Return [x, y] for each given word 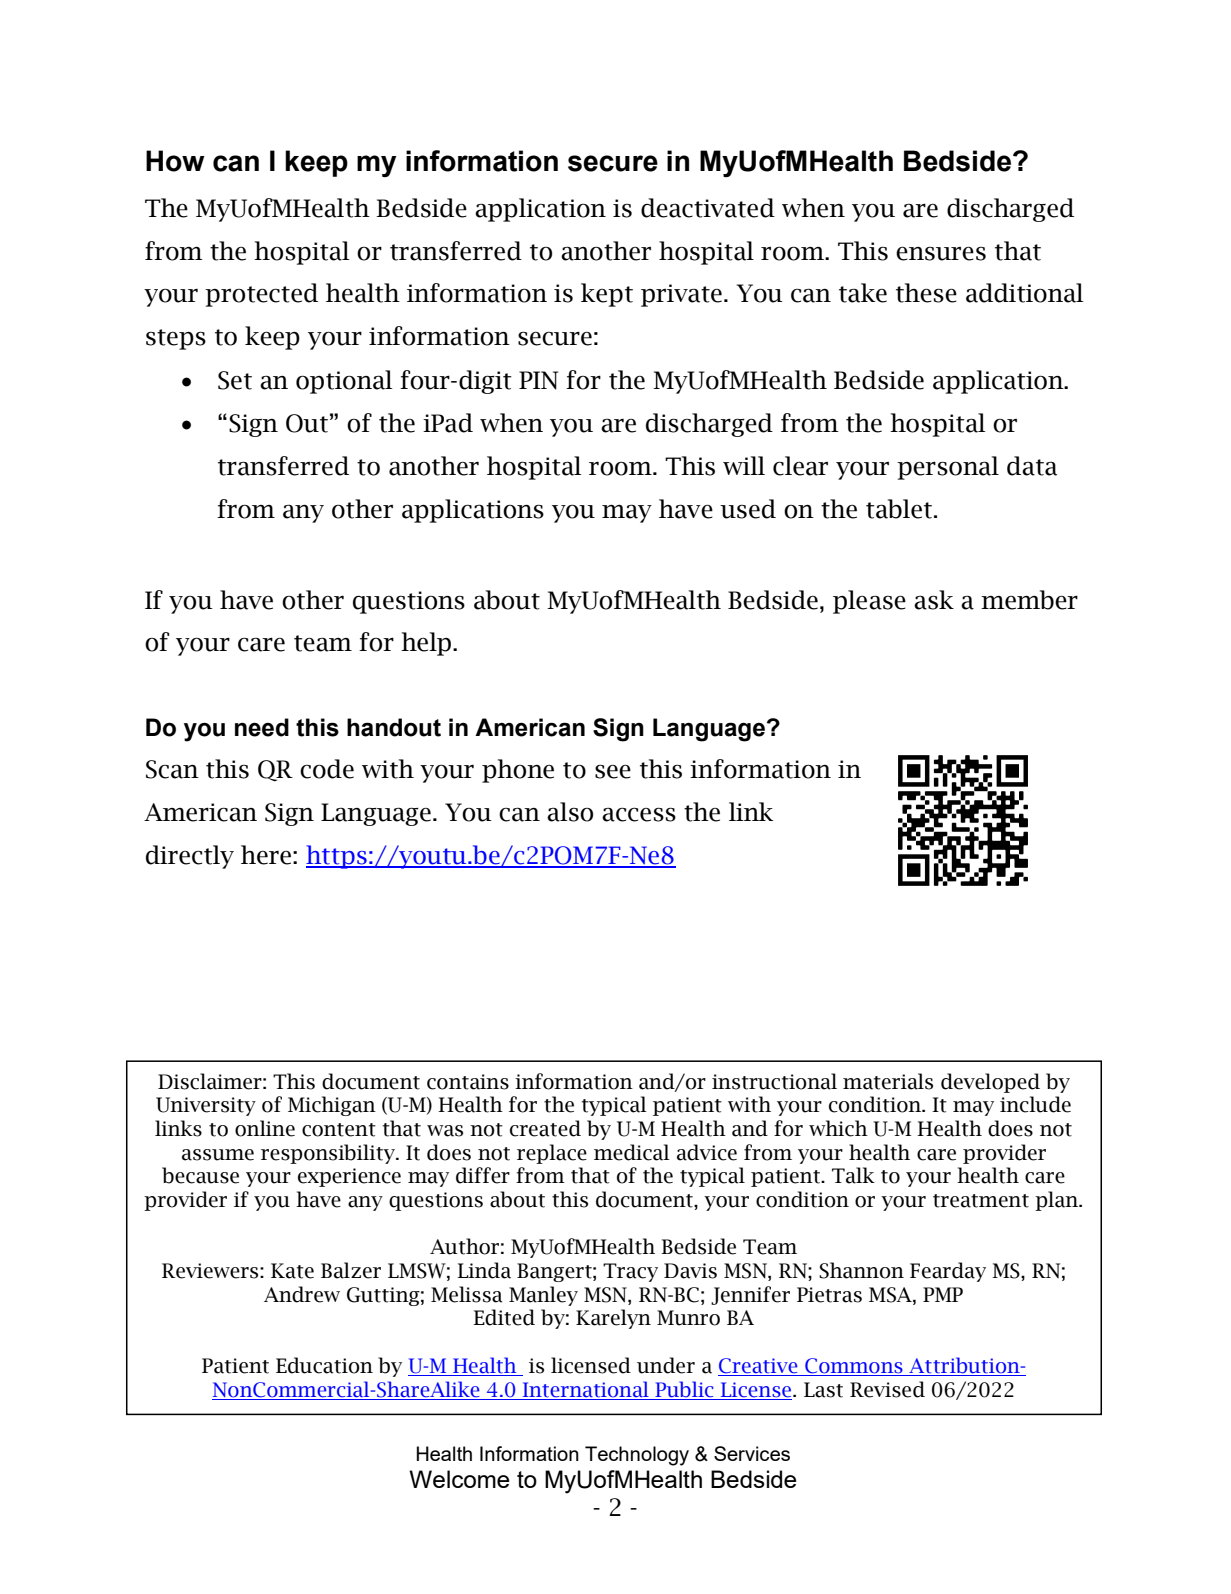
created [545, 1128]
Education [324, 1365]
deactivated [708, 208]
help [427, 644]
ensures [941, 253]
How [175, 161]
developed [990, 1083]
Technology [637, 1456]
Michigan [332, 1106]
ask [934, 600]
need [262, 727]
